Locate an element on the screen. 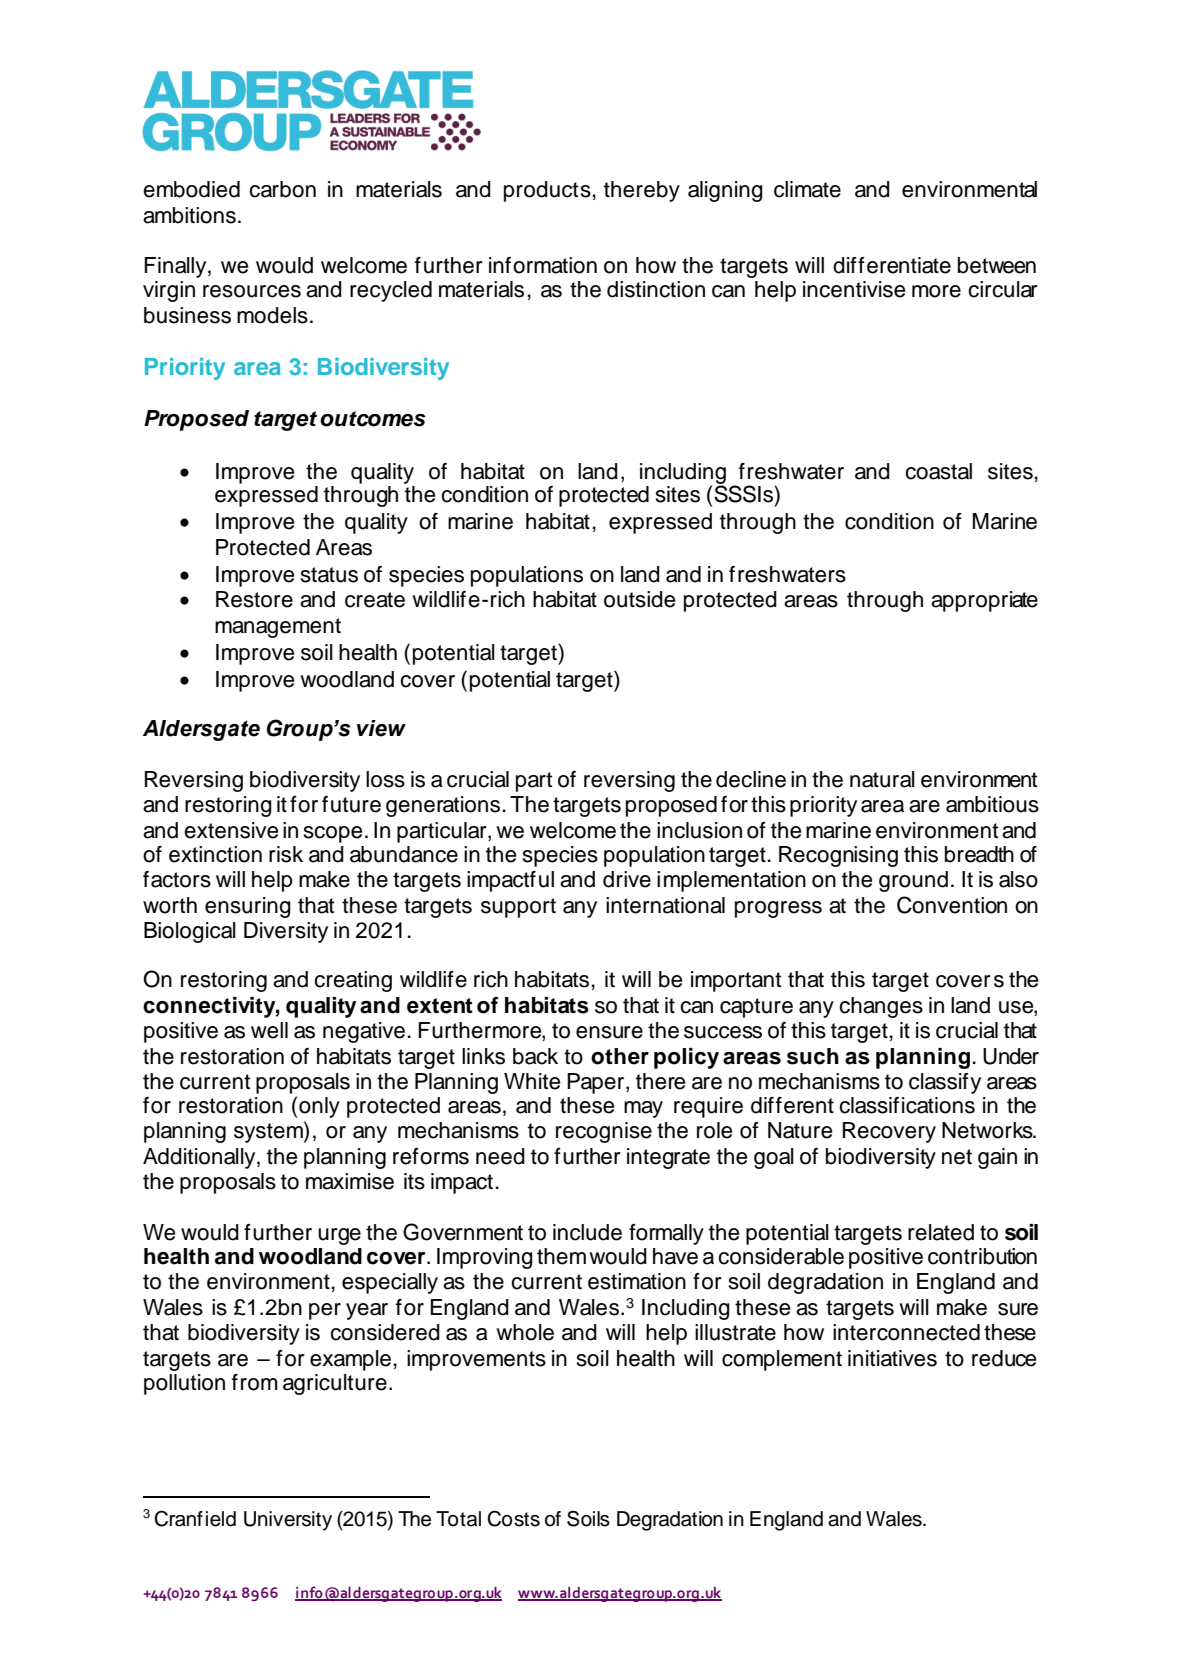 Image resolution: width=1181 pixels, height=1671 pixels. Costs is located at coordinates (513, 1518).
